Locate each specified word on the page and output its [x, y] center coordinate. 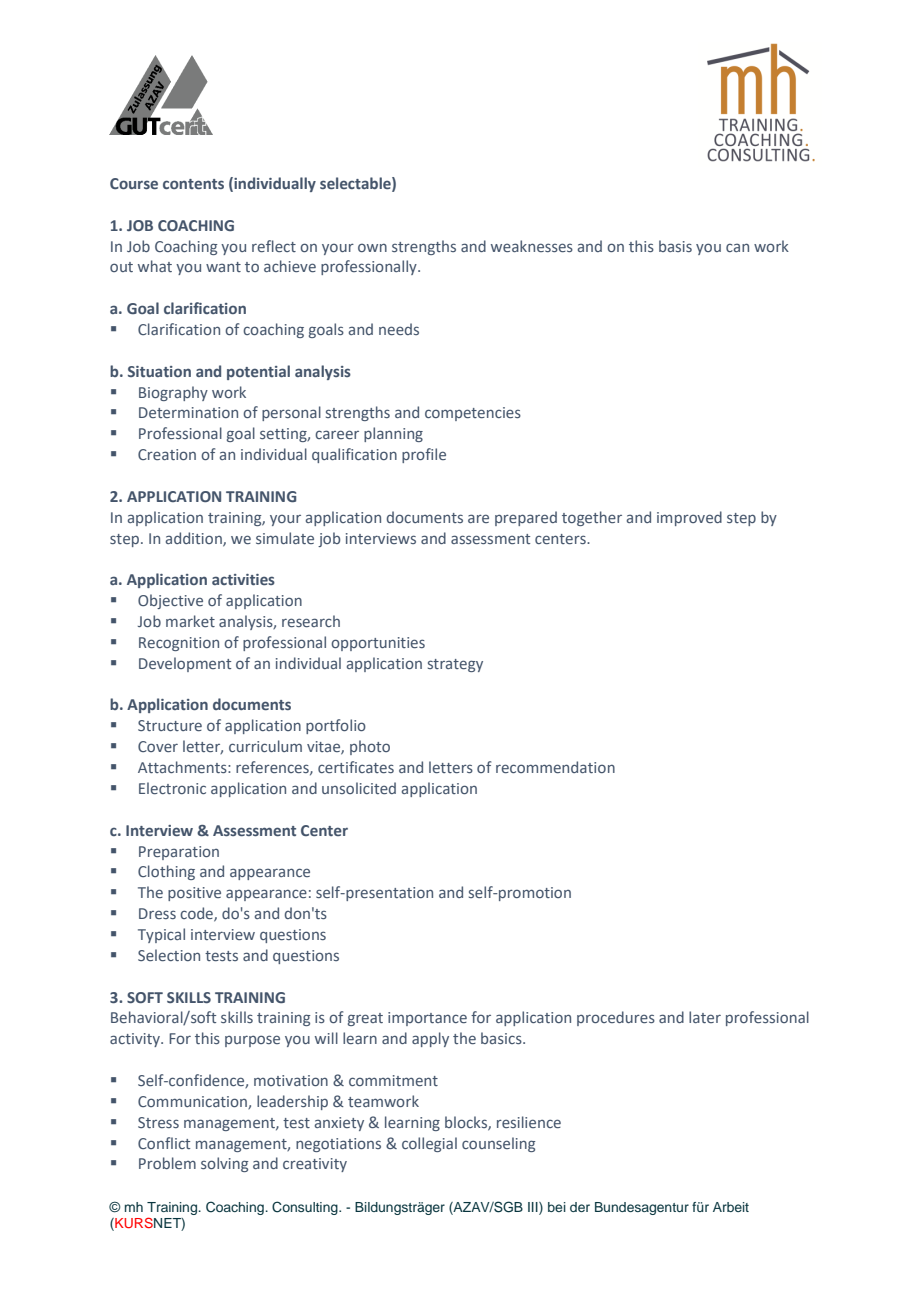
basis [675, 246]
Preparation [179, 853]
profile [424, 455]
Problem [167, 1163]
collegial [429, 1144]
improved [689, 518]
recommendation [555, 767]
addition [194, 539]
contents [193, 184]
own [372, 247]
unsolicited [359, 788]
